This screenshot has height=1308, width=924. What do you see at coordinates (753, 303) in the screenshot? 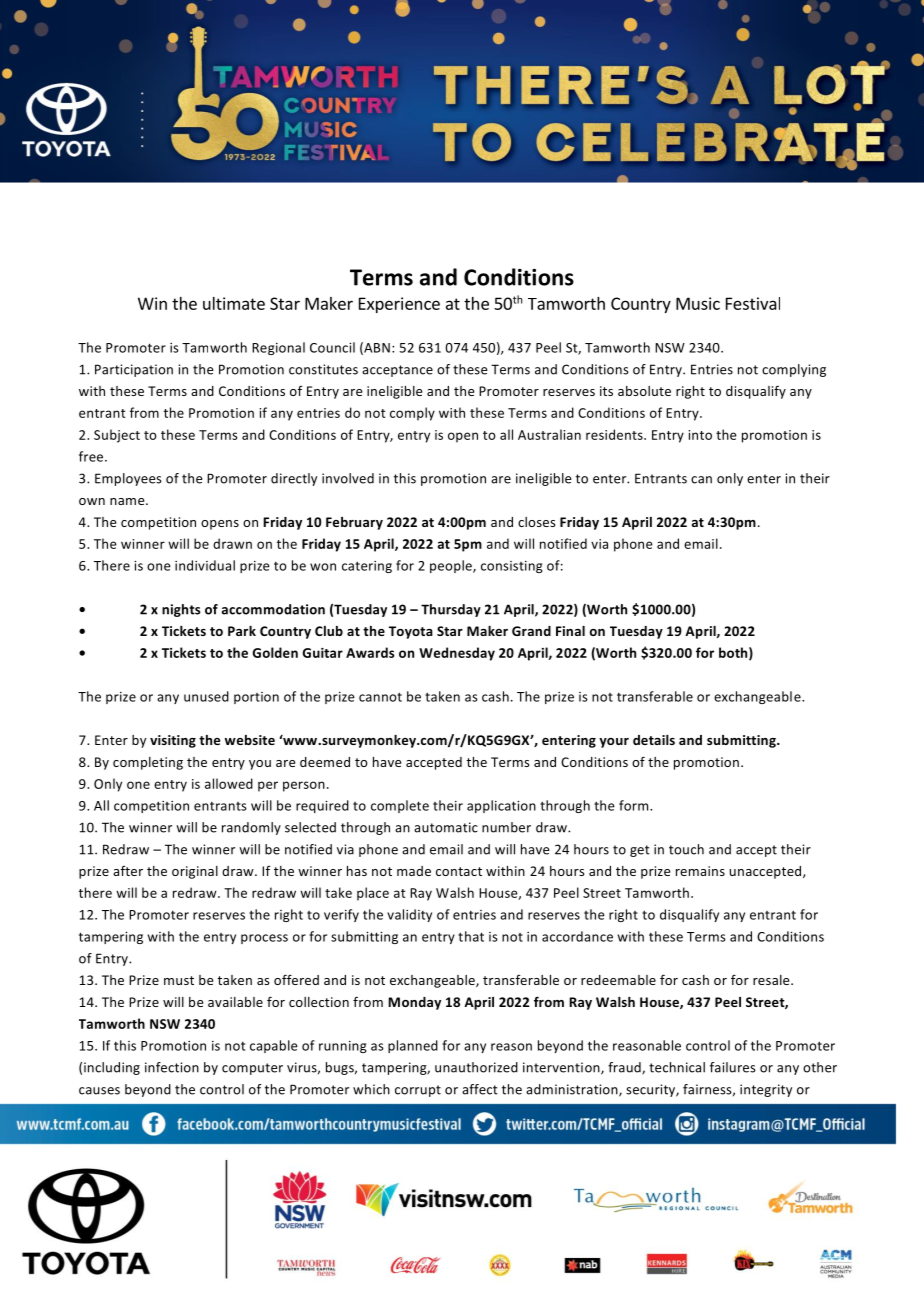
I see `Festival` at bounding box center [753, 303].
